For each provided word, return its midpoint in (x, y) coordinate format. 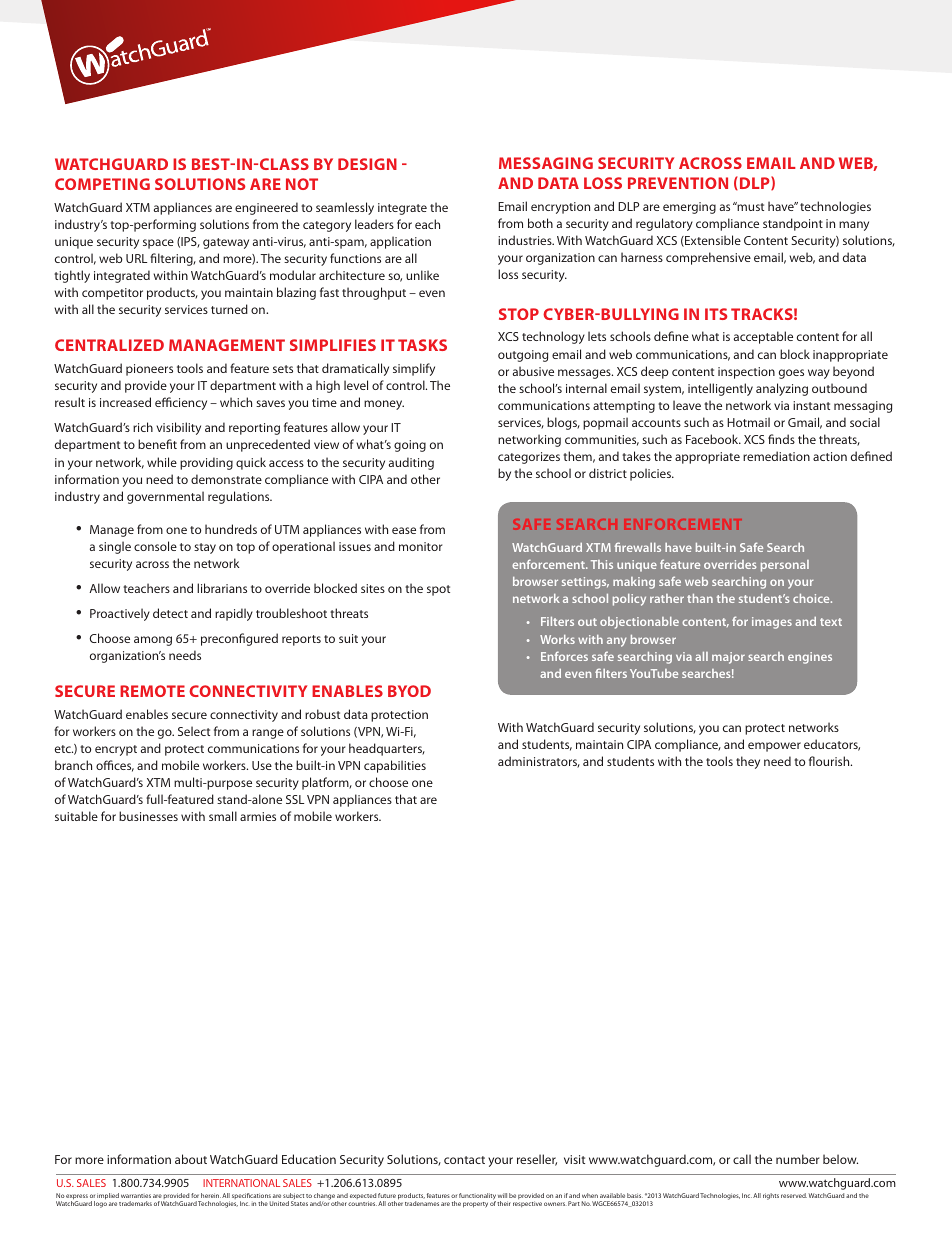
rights (771, 1196)
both (540, 223)
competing (102, 184)
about (191, 1159)
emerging (689, 208)
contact (464, 1160)
